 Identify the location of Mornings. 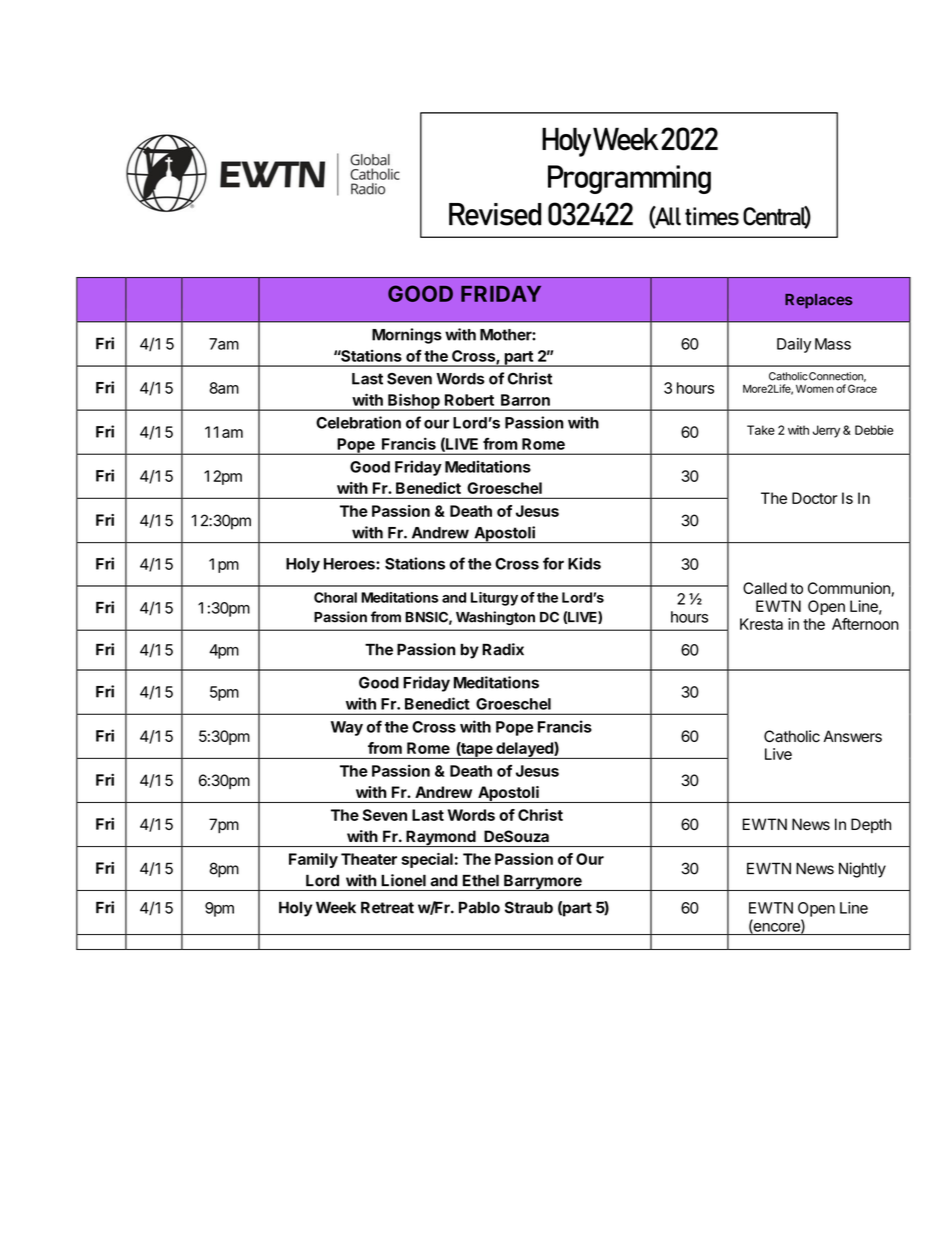
(407, 336).
